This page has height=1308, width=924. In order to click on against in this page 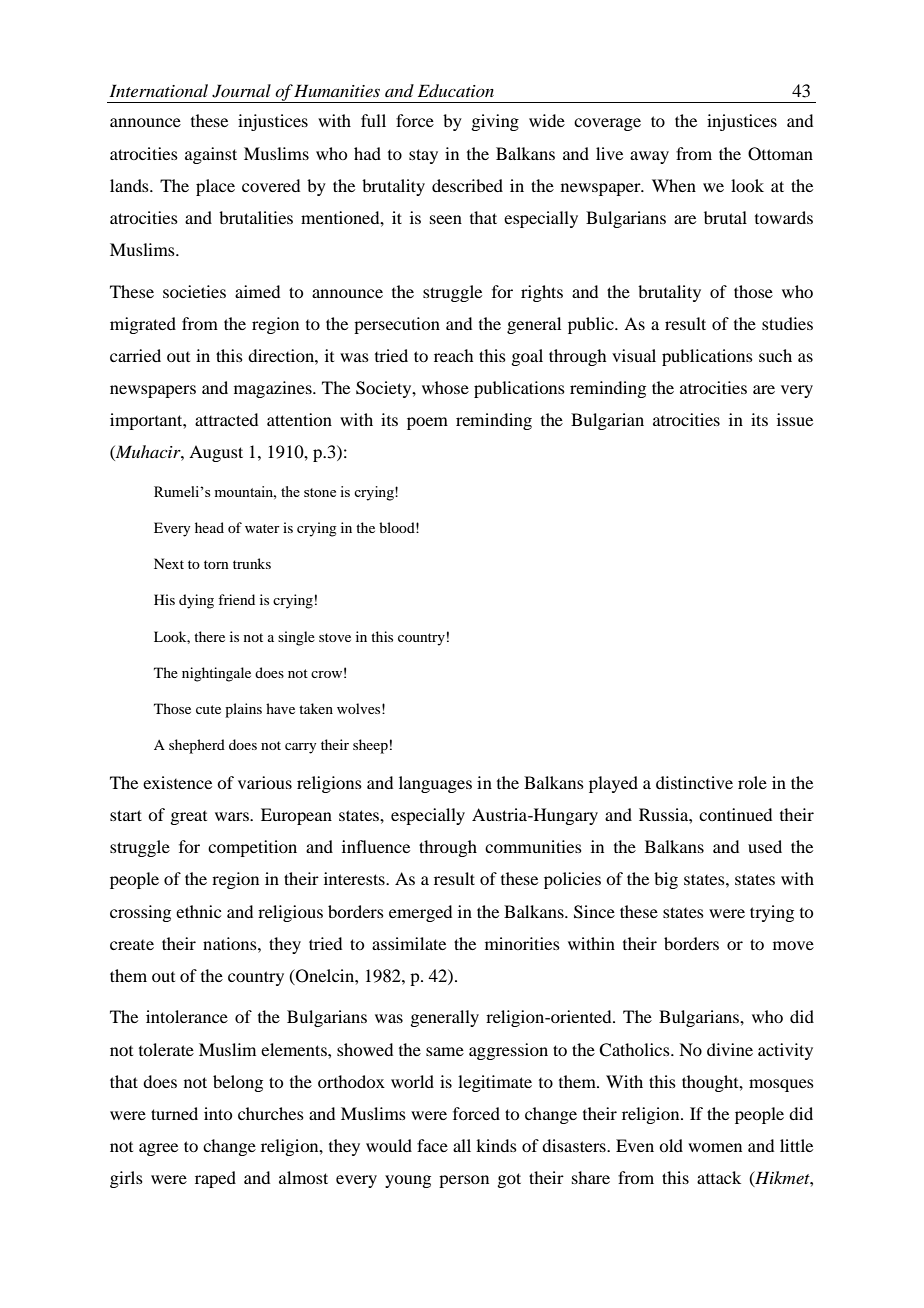, I will do `click(211, 155)`.
